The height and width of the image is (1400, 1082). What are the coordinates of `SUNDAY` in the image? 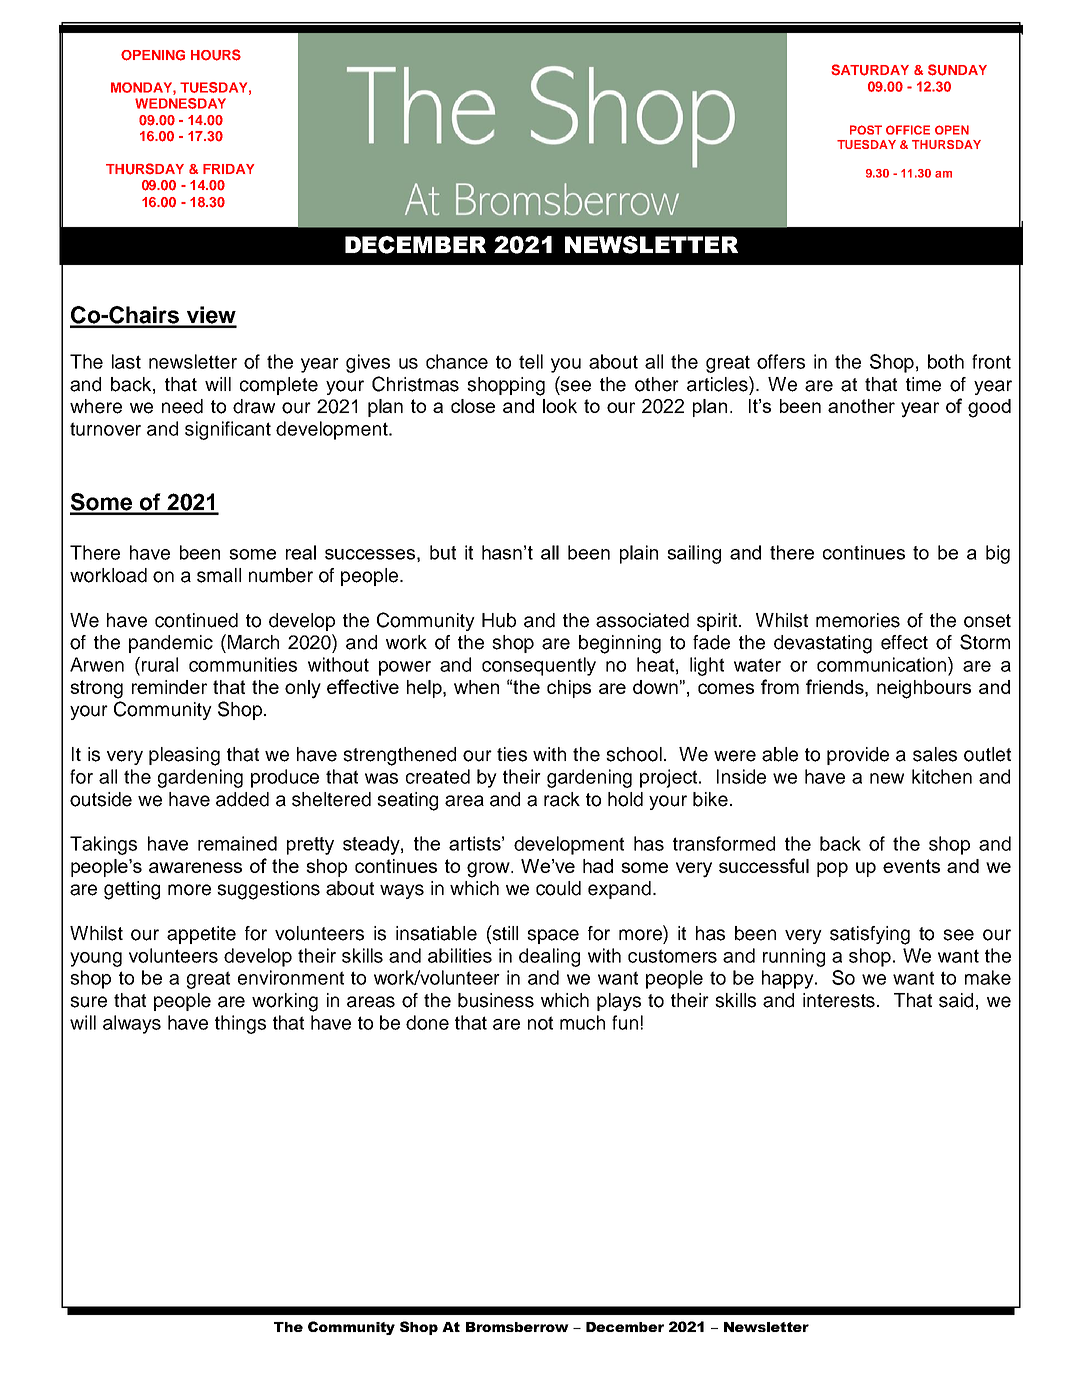 It's located at (957, 70).
